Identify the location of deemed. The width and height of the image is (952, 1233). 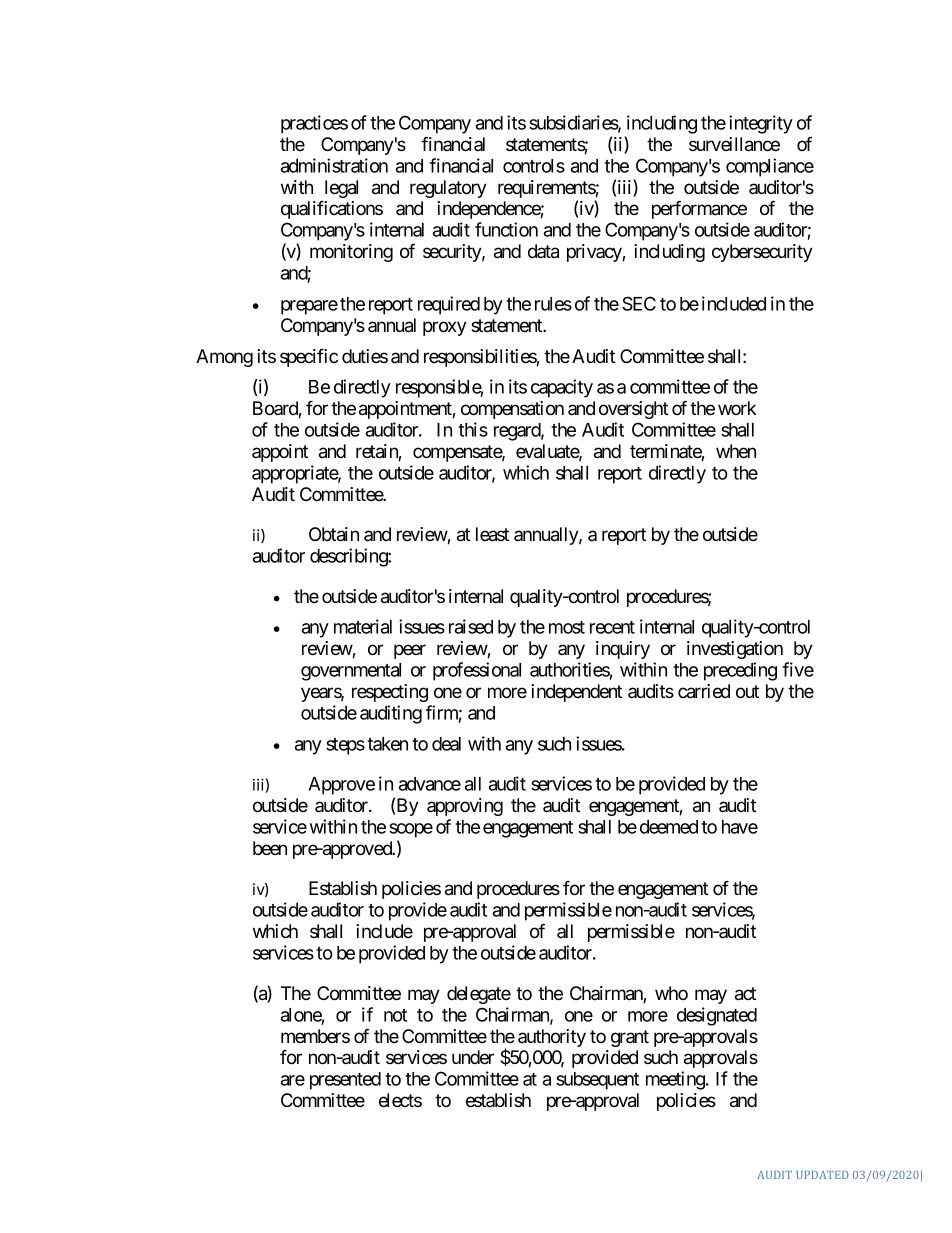
(669, 827).
